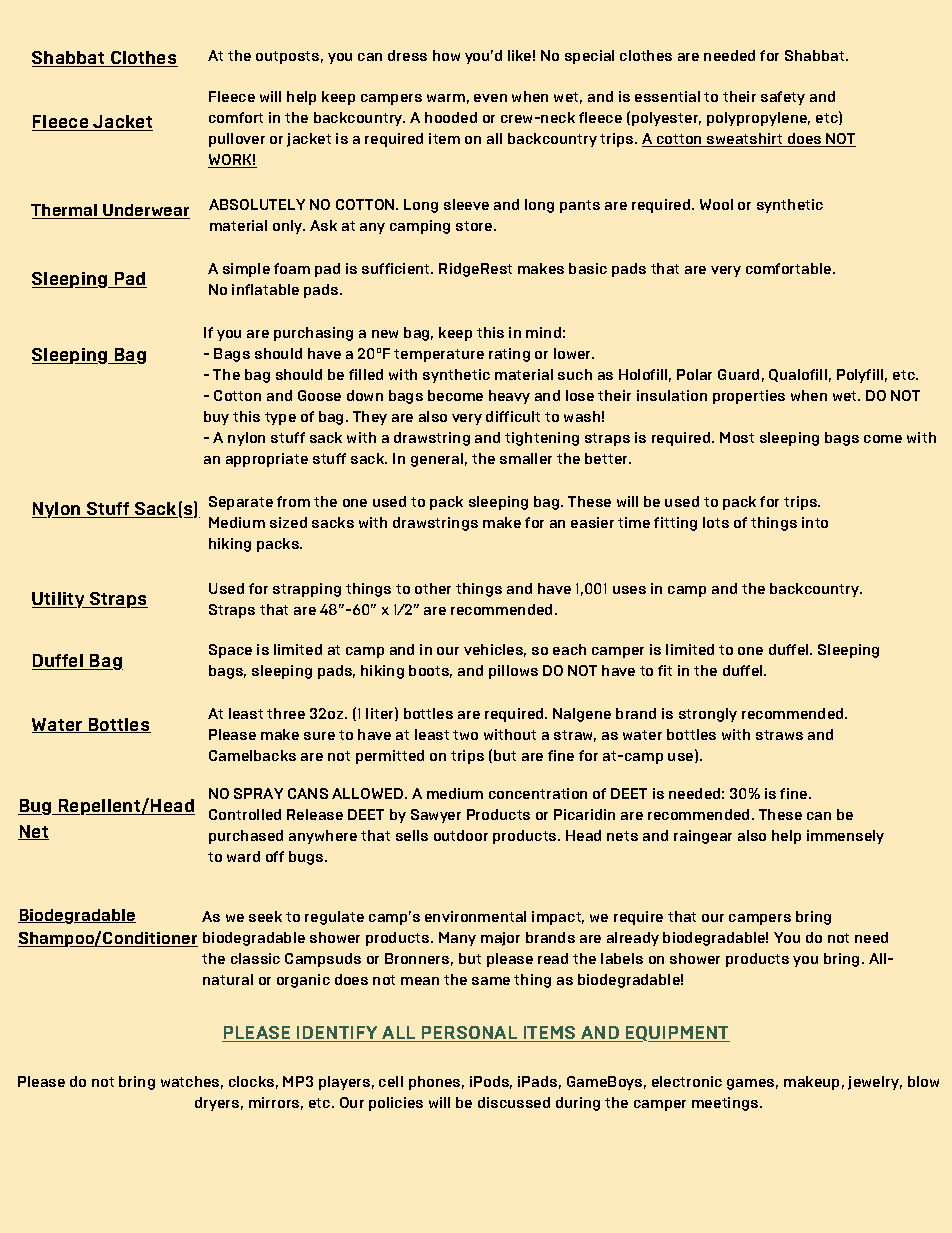 This screenshot has width=952, height=1233. I want to click on pullover, so click(237, 140).
